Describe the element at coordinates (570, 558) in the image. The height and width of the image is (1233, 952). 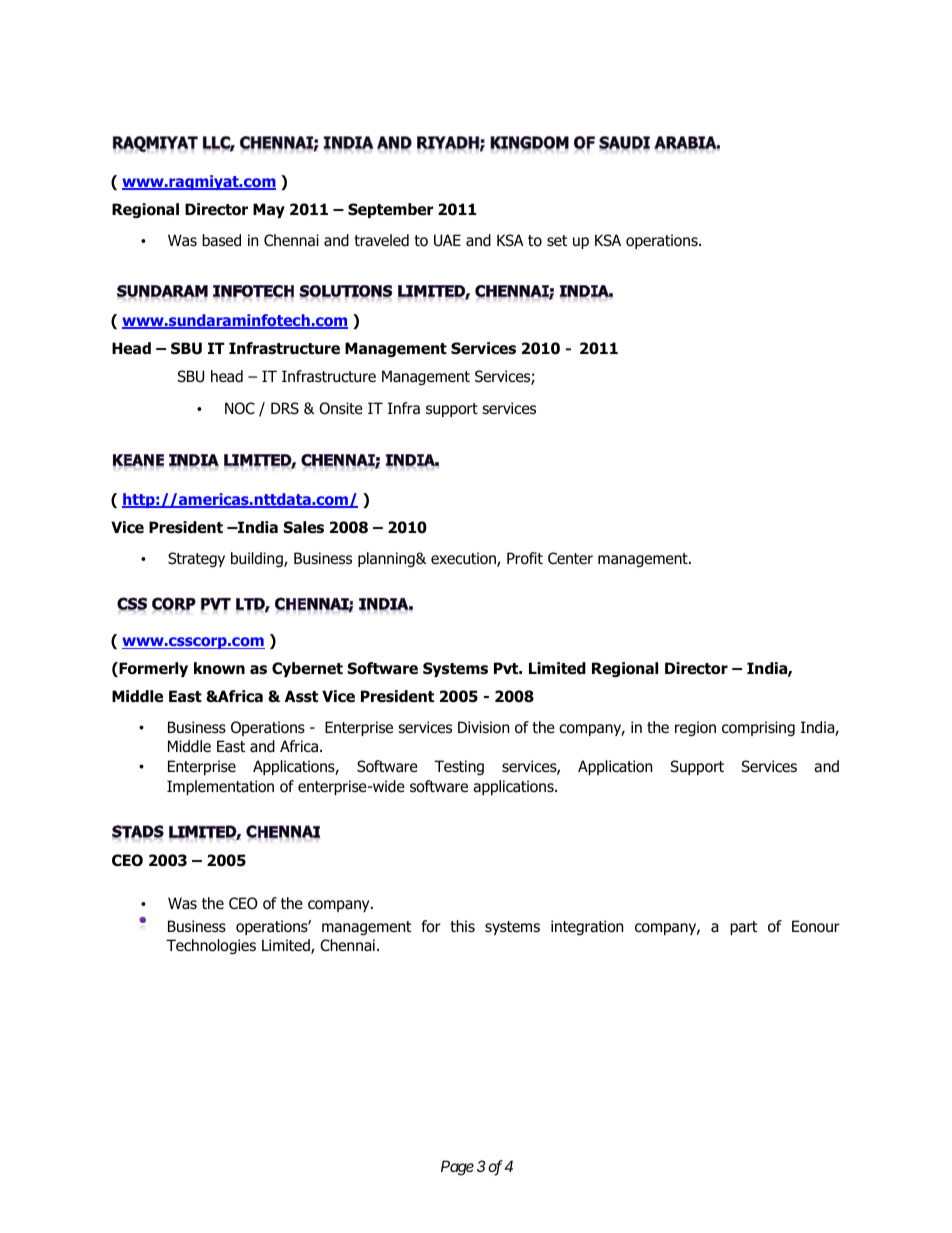
I see `Center` at that location.
